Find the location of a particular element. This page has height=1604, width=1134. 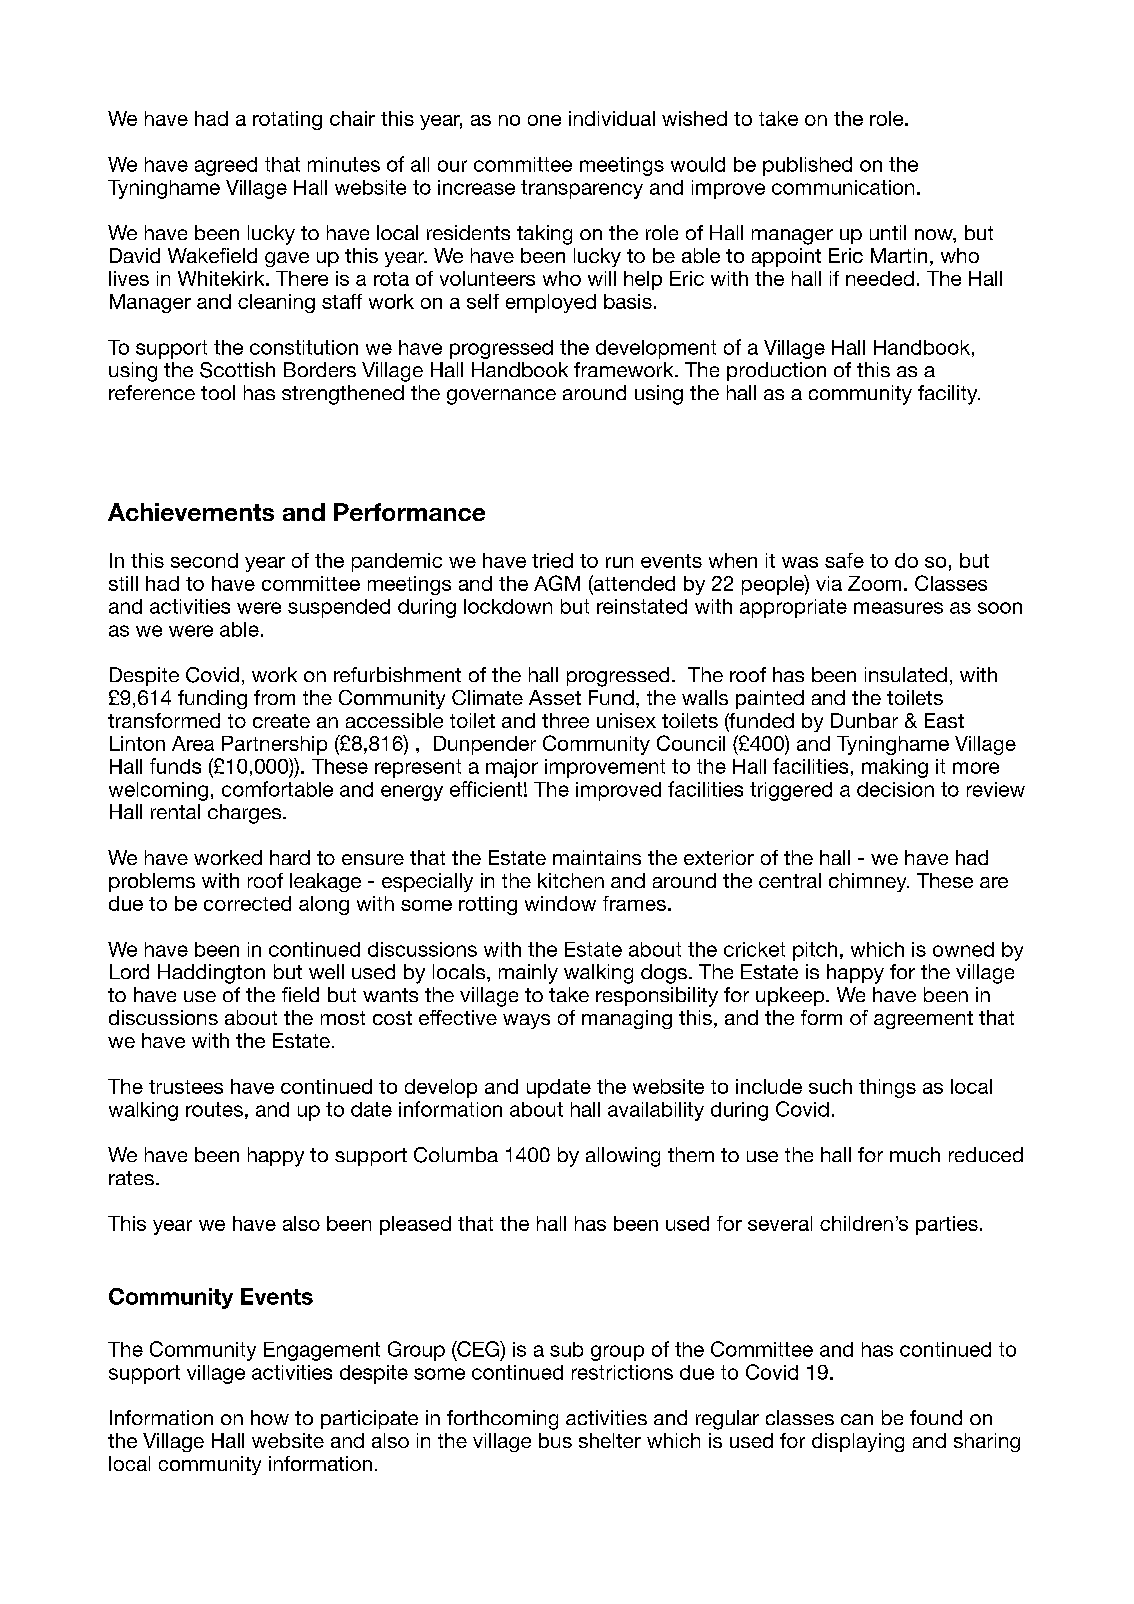

major is located at coordinates (512, 768).
